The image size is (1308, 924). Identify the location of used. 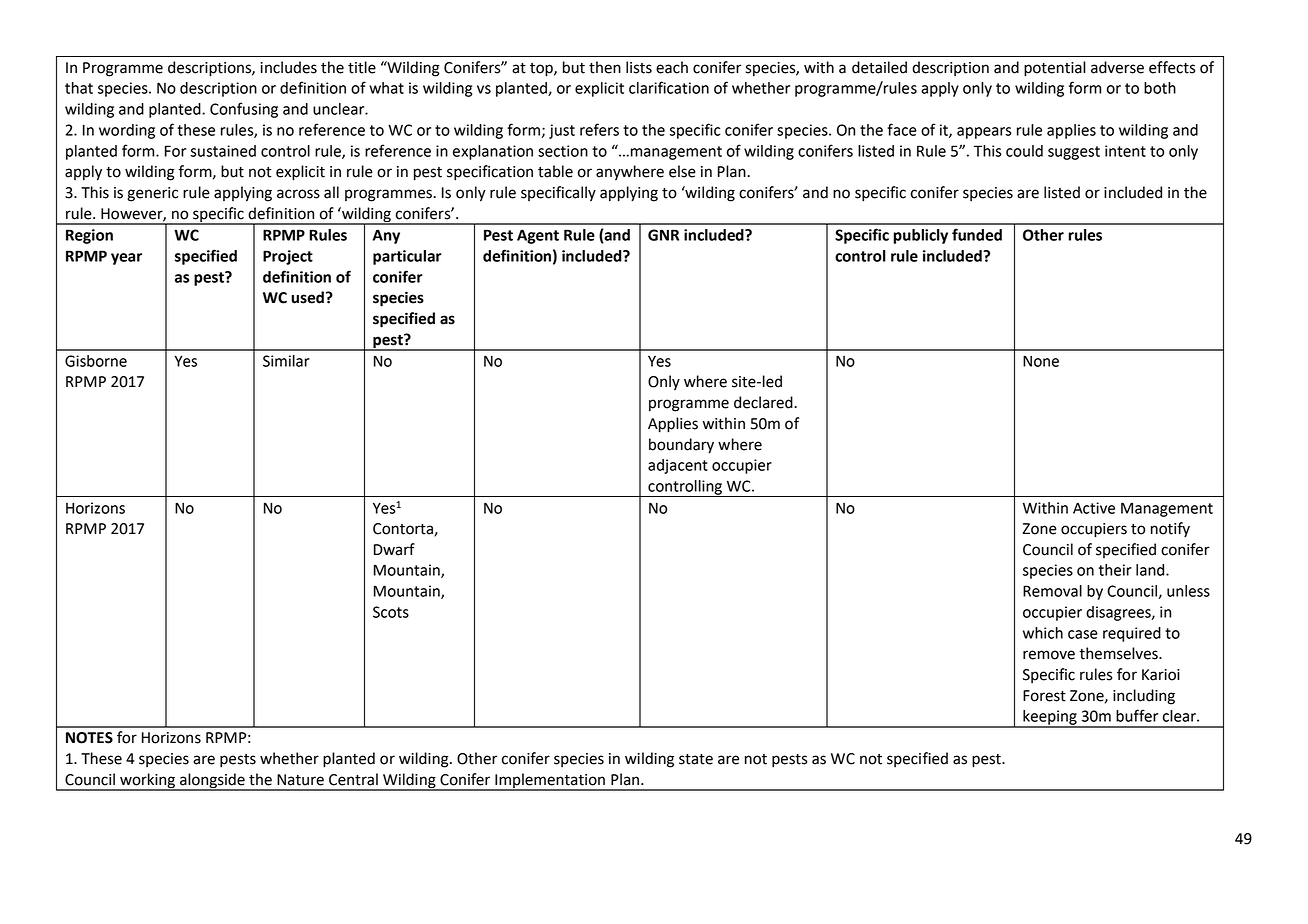
(307, 297).
